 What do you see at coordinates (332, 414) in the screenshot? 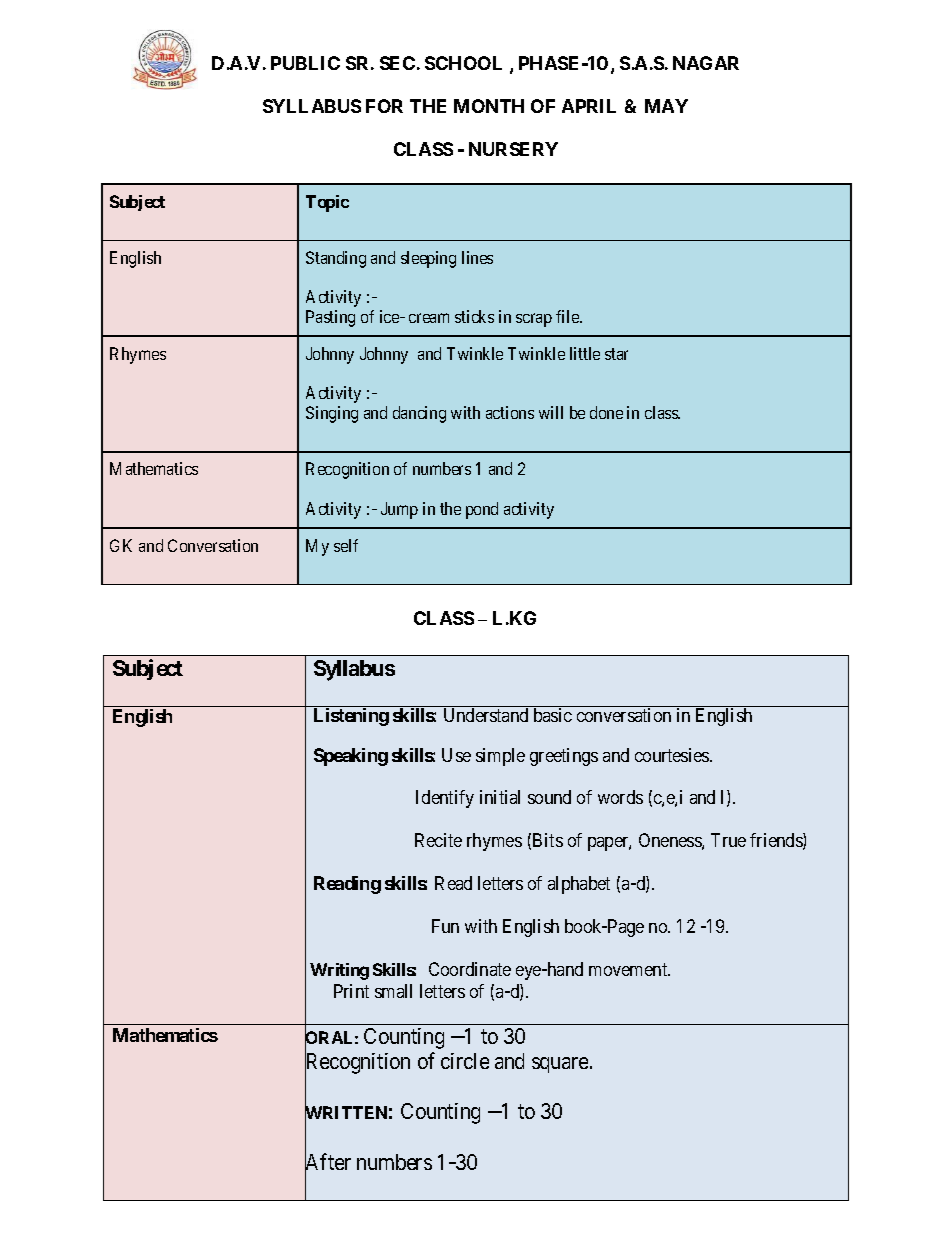
I see `Singing` at bounding box center [332, 414].
